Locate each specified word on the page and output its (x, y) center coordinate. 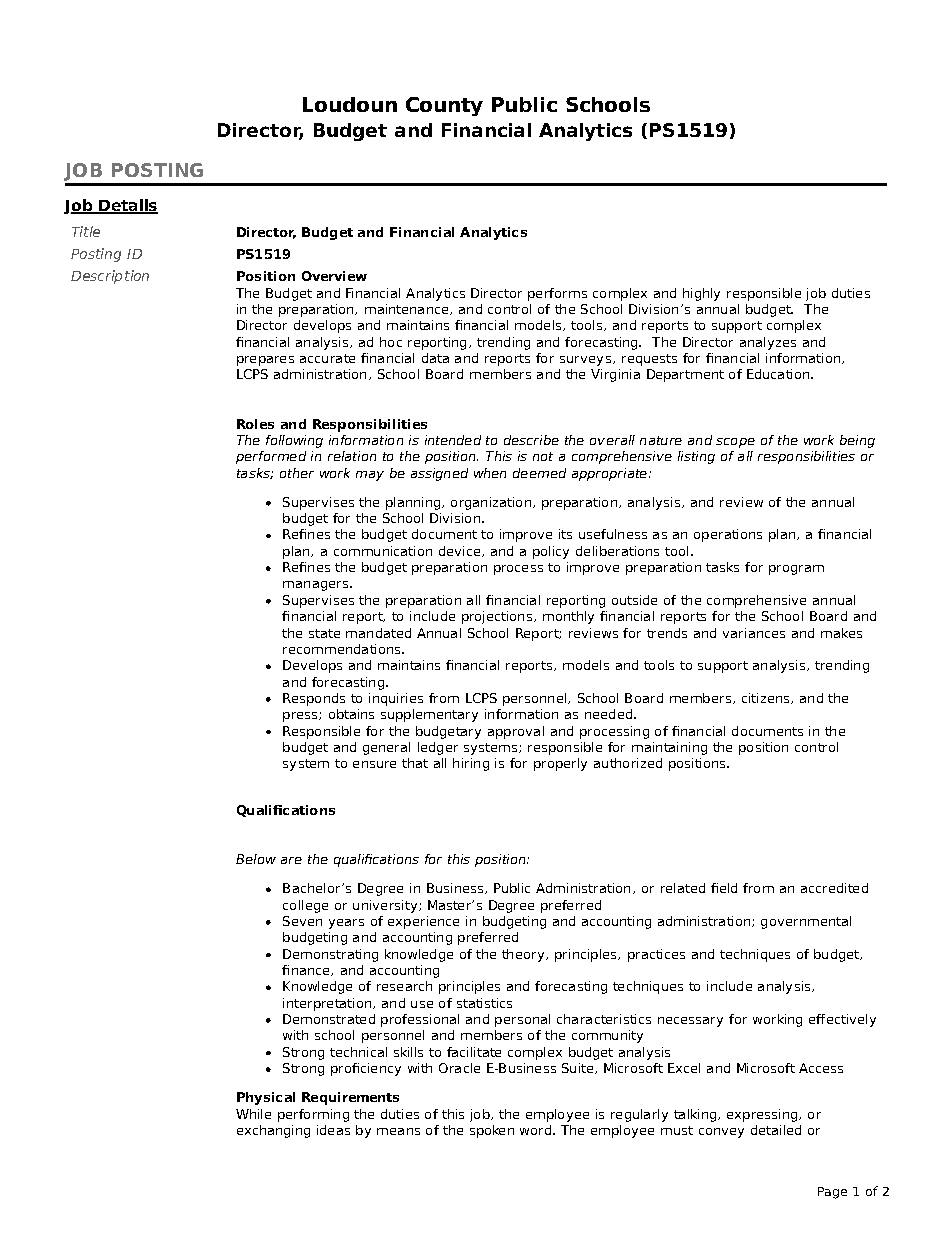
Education (779, 374)
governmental (806, 922)
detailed (776, 1130)
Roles (255, 424)
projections (497, 617)
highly (701, 294)
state (324, 633)
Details (127, 206)
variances (754, 633)
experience (423, 922)
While (253, 1114)
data (435, 358)
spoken (492, 1131)
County (444, 106)
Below (256, 859)
